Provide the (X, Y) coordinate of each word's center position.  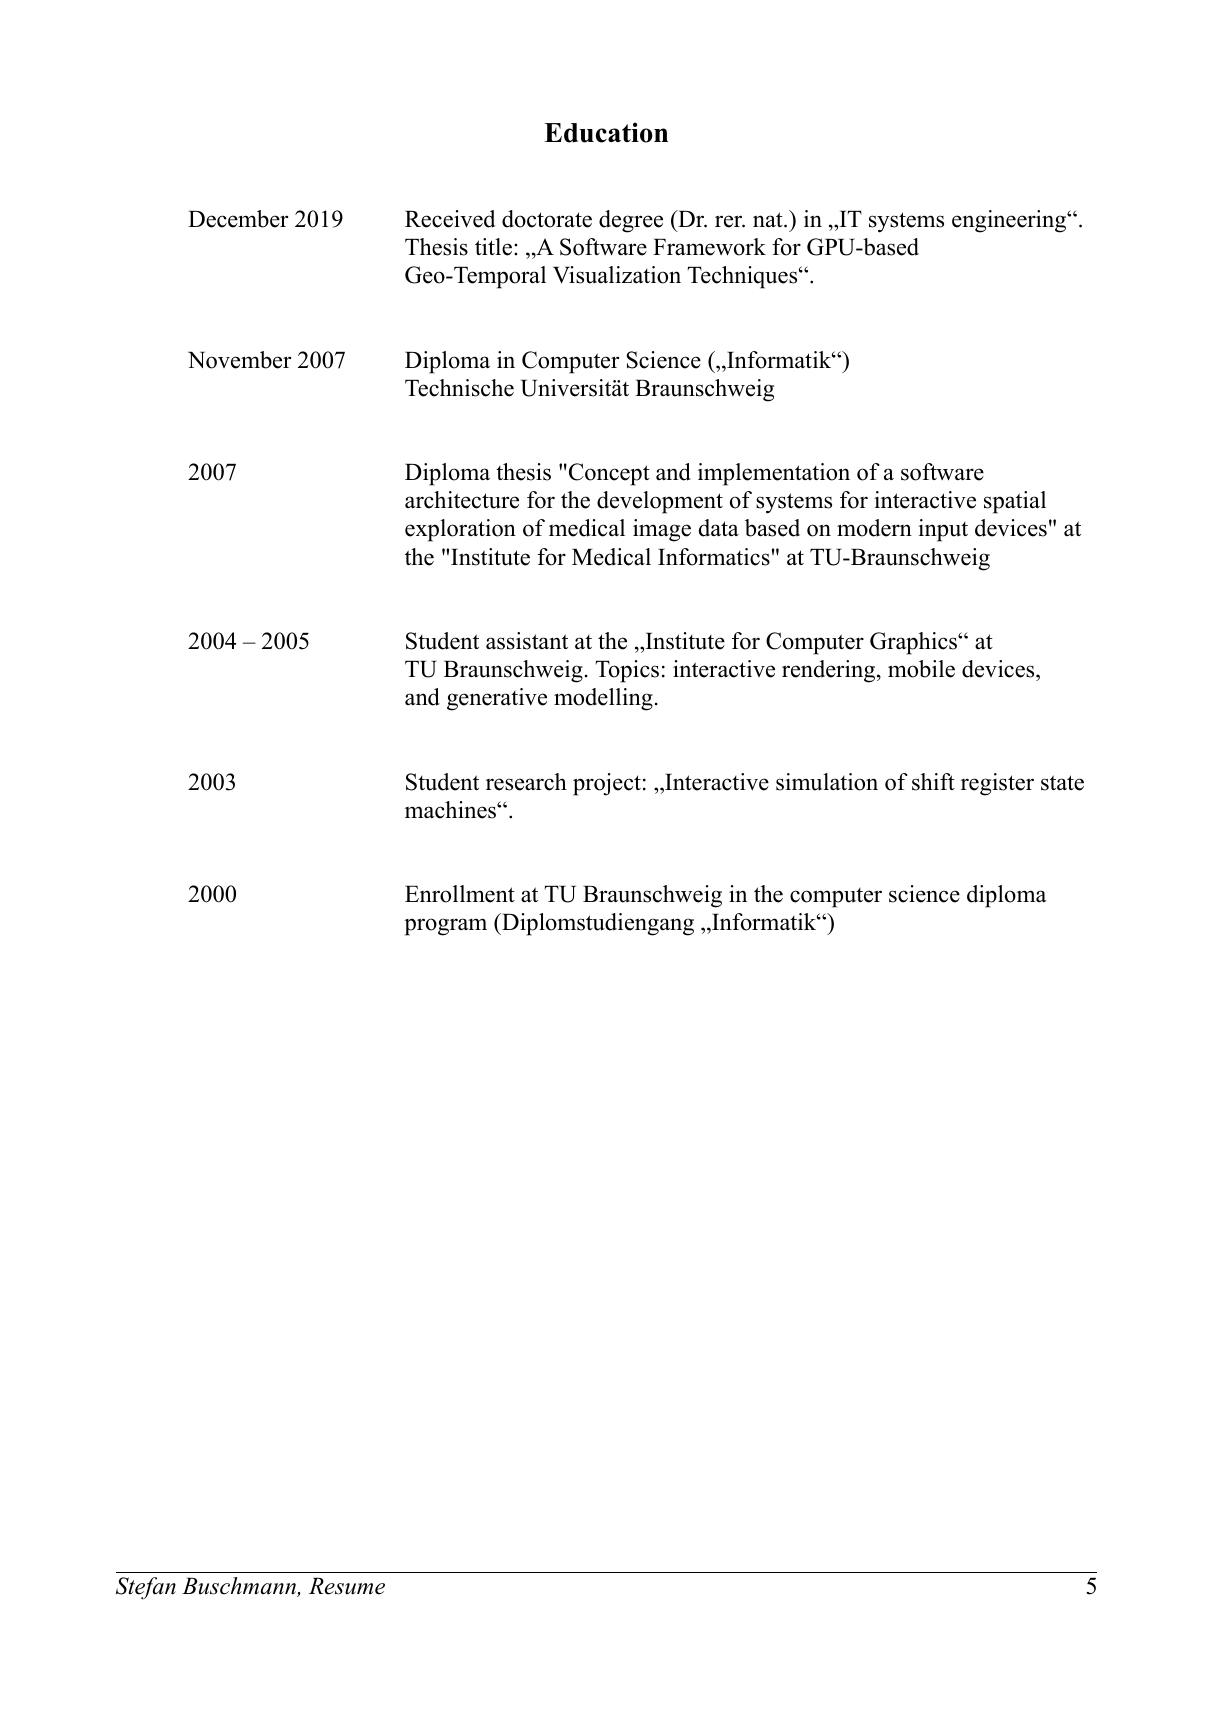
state (1062, 783)
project (607, 784)
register (997, 784)
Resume (347, 1586)
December (238, 219)
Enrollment (460, 894)
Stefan (146, 1588)
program (445, 927)
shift (933, 782)
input (943, 530)
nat (769, 219)
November (239, 360)
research (526, 782)
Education (606, 132)
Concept (608, 474)
